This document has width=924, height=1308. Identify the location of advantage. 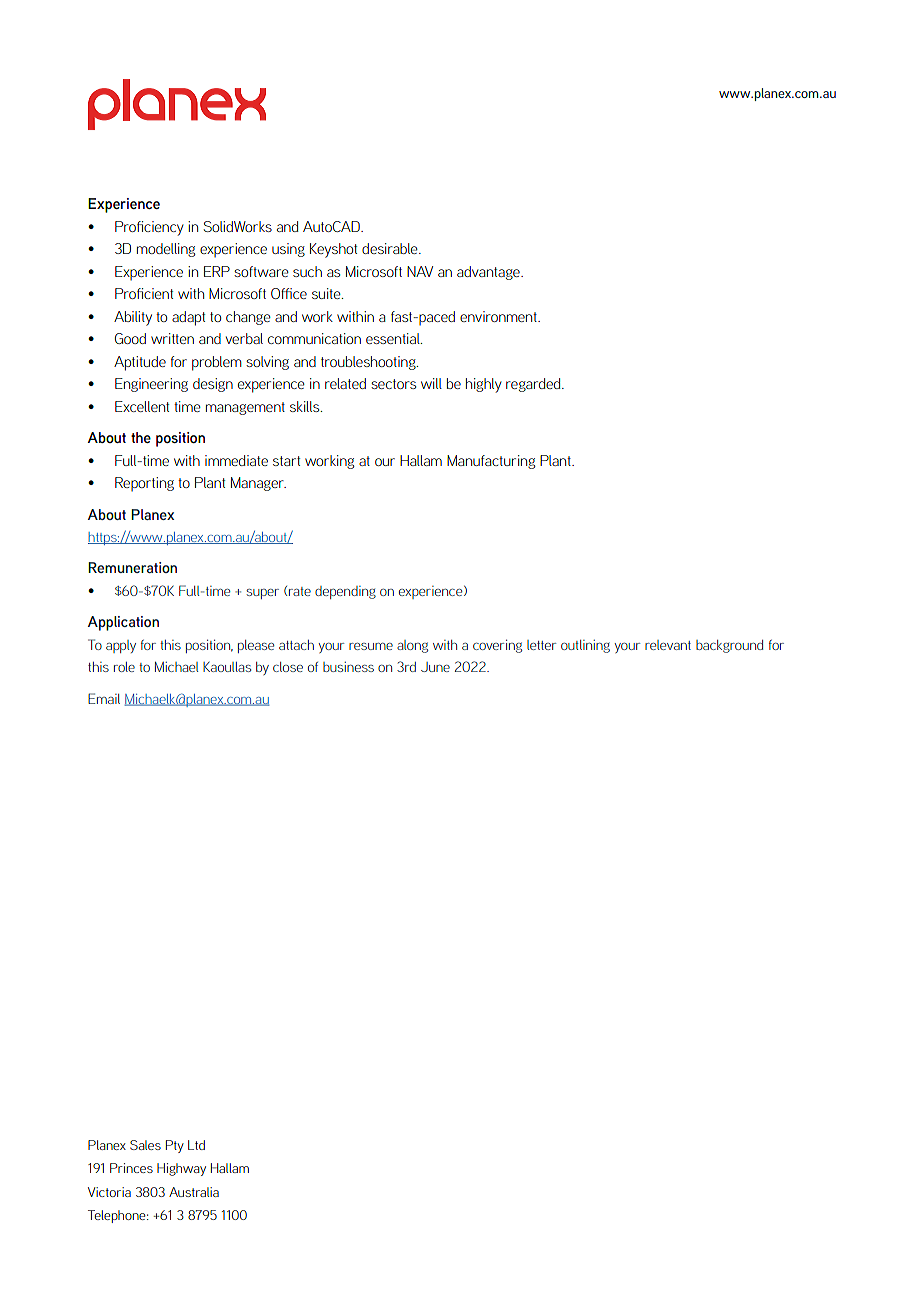
(489, 273).
